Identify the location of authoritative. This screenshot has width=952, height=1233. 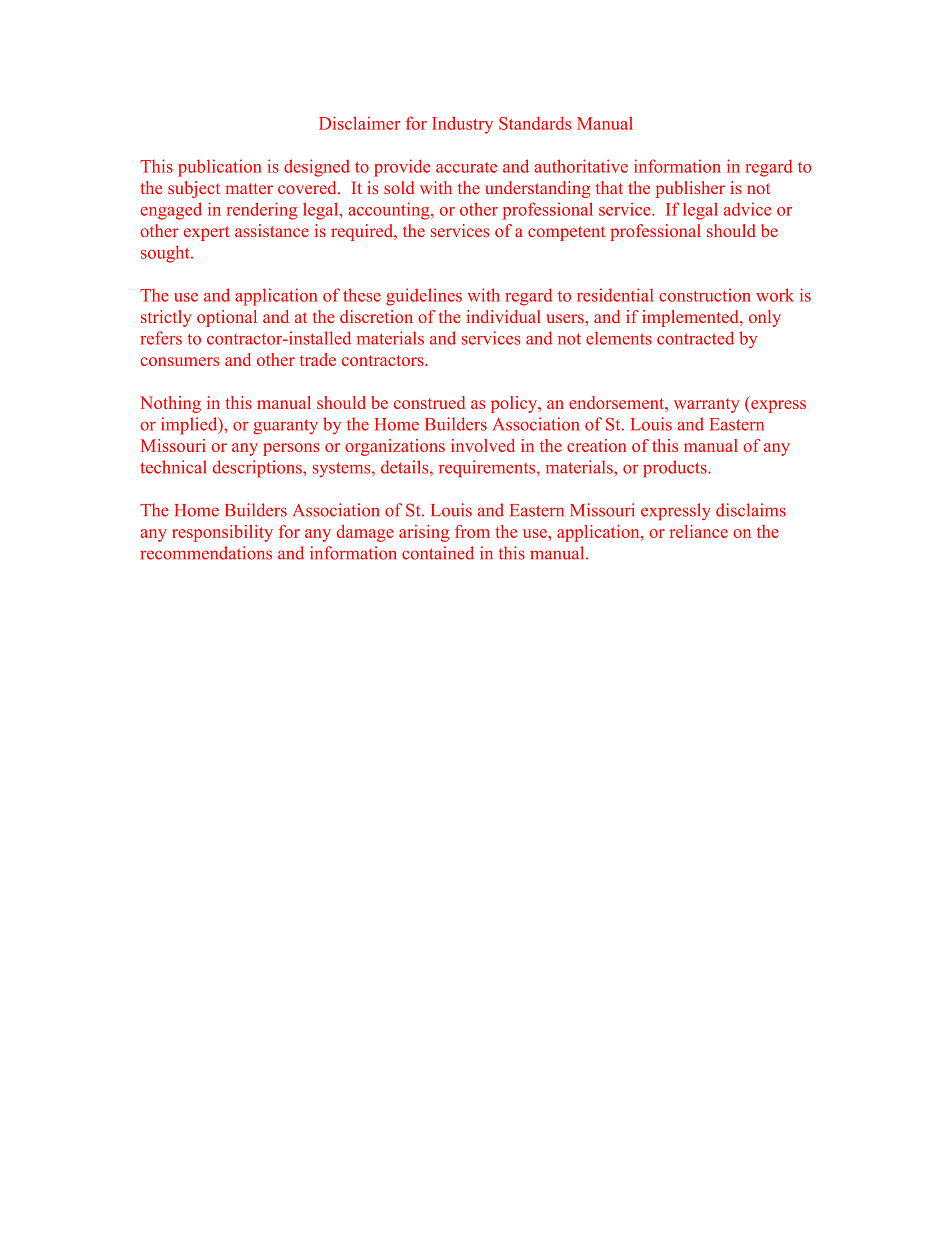
(581, 166).
